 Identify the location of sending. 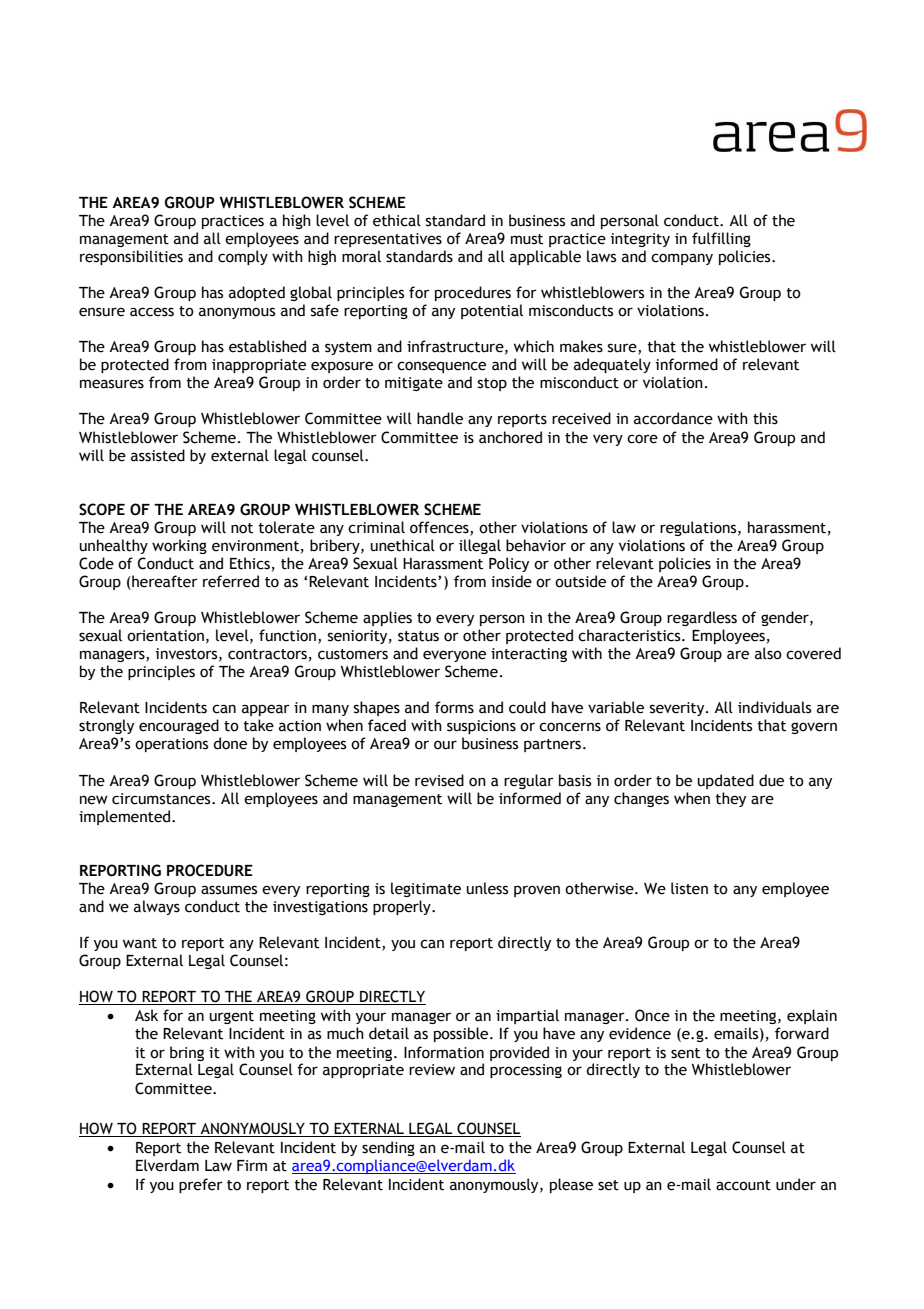
(388, 1148).
